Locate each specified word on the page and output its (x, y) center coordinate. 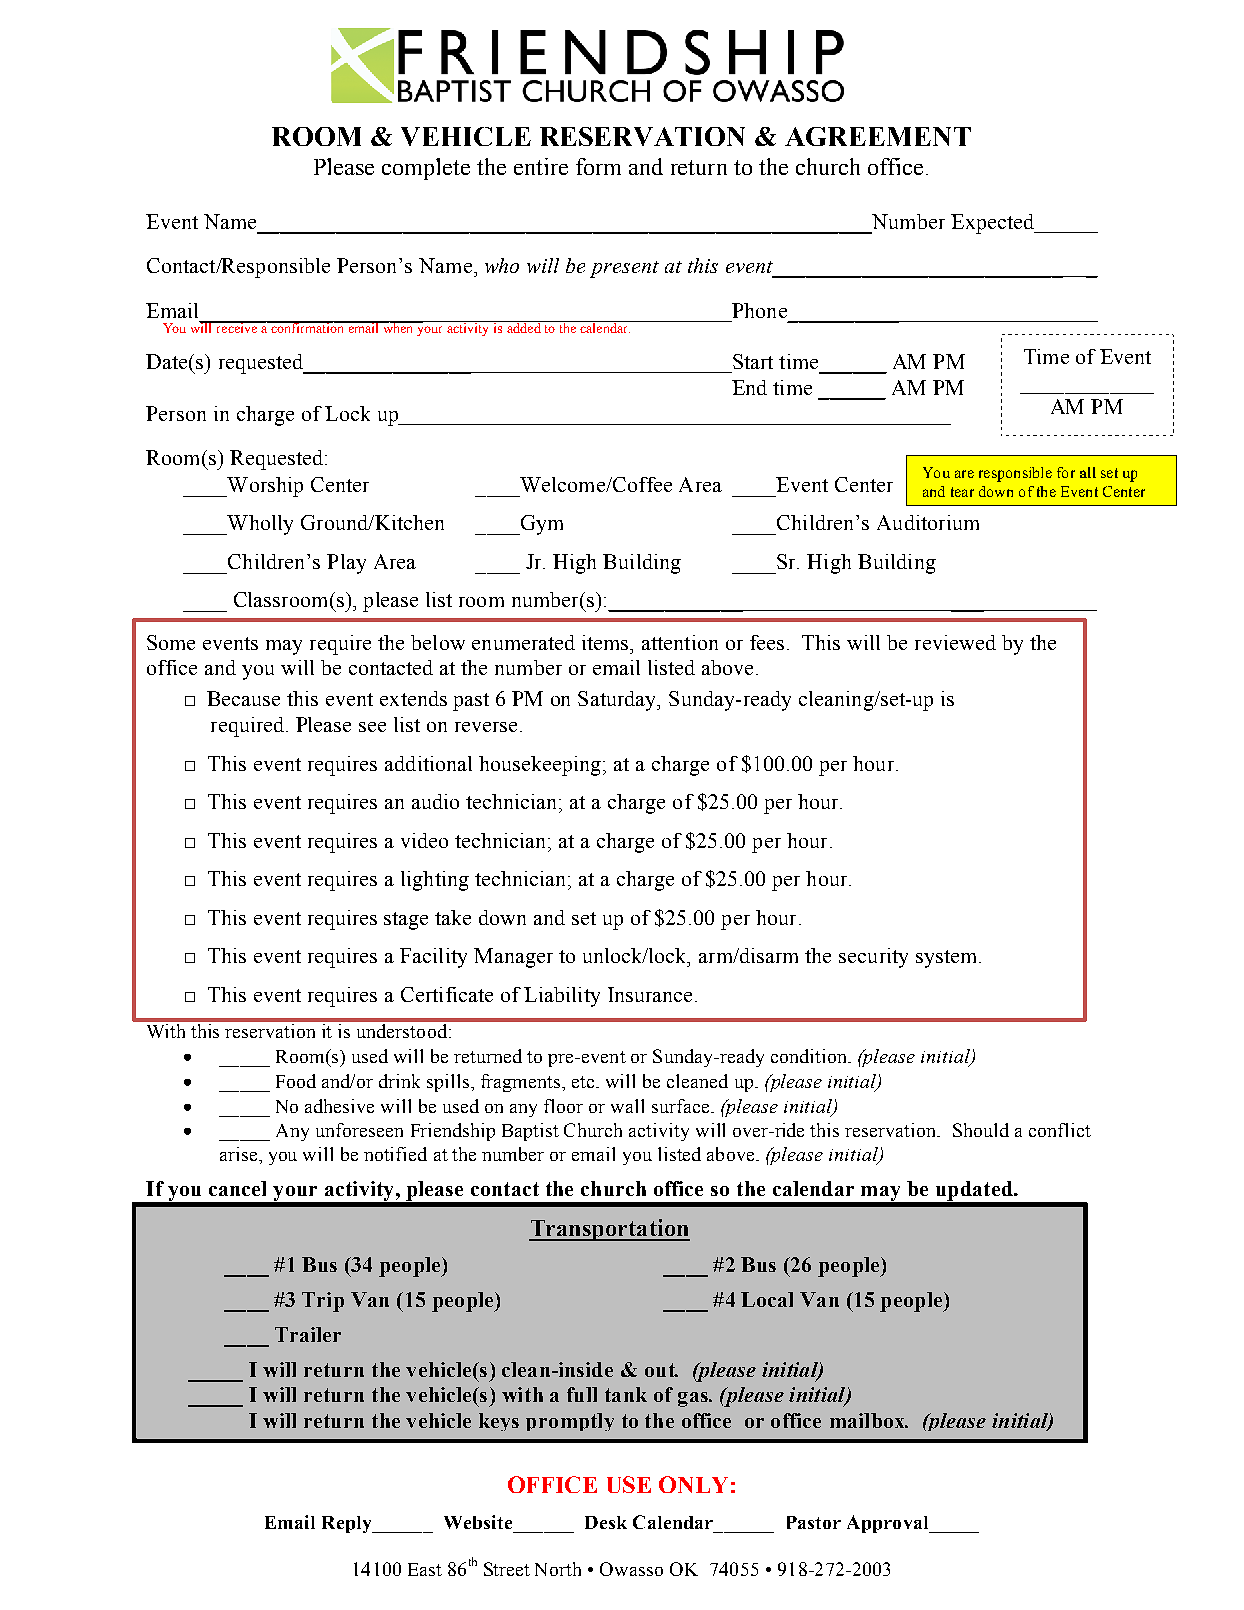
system (946, 959)
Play (346, 564)
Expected (993, 224)
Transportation (609, 1230)
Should (981, 1130)
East (425, 1569)
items (606, 642)
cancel (237, 1188)
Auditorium (928, 522)
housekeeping (541, 766)
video (424, 840)
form (598, 166)
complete (426, 169)
